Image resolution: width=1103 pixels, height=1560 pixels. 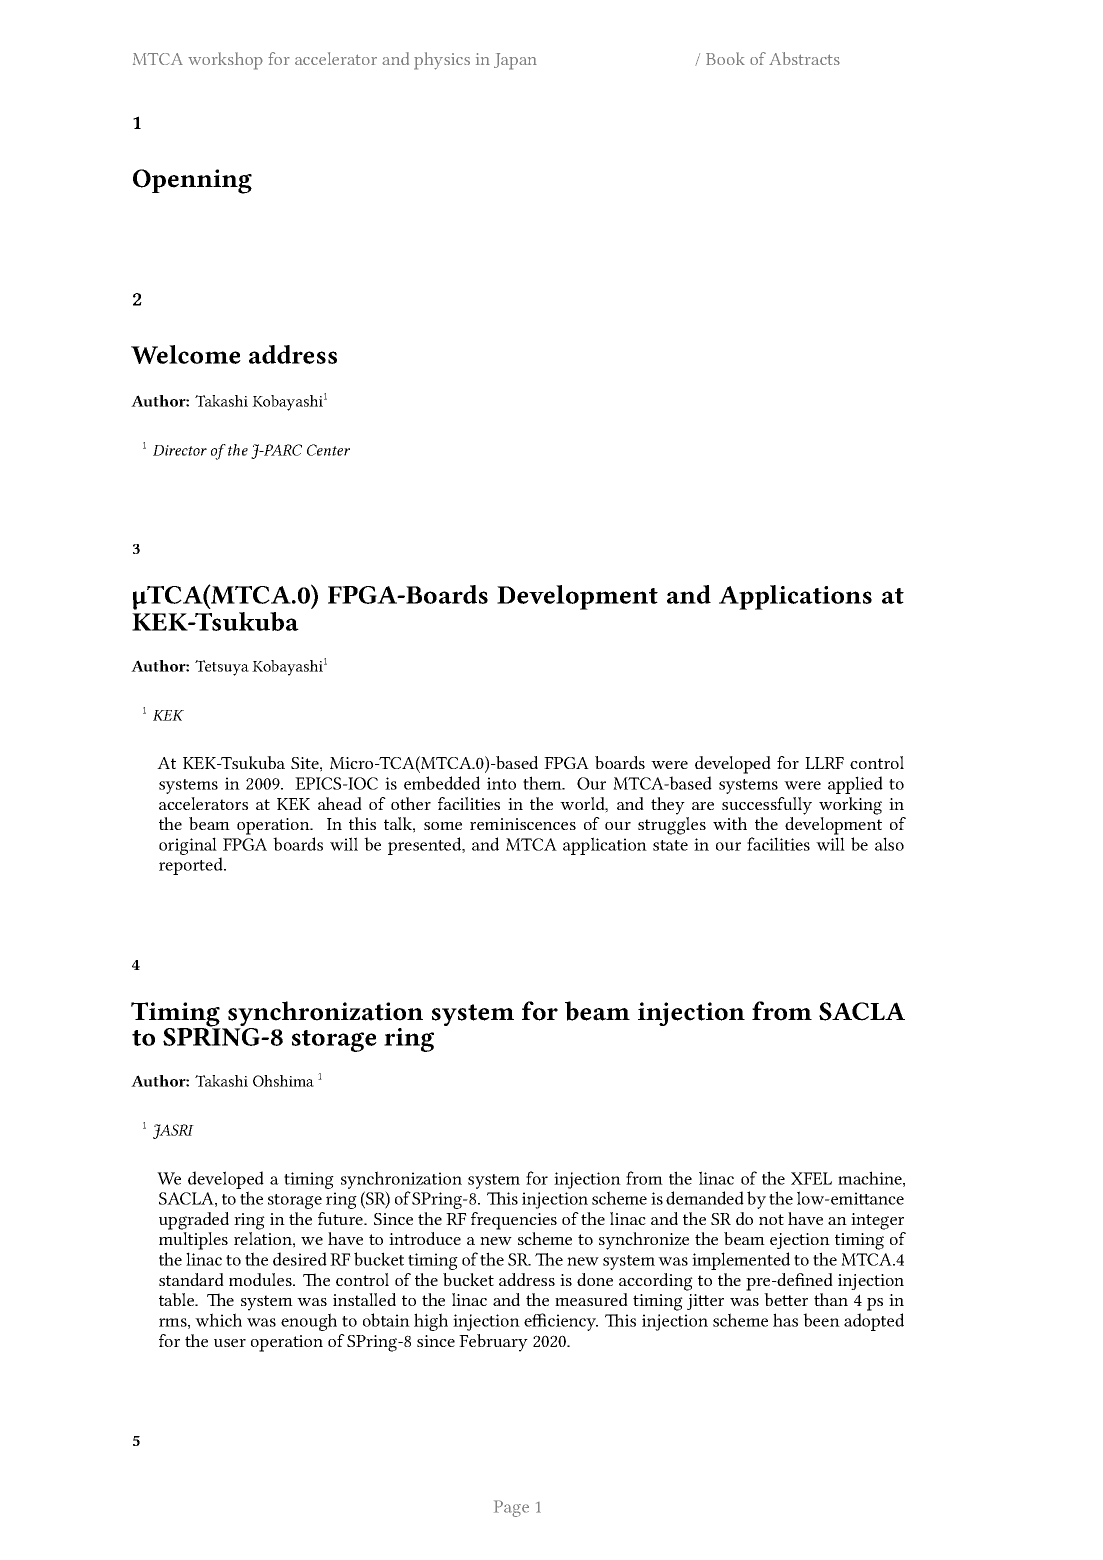 What do you see at coordinates (515, 61) in the image?
I see `Japan` at bounding box center [515, 61].
